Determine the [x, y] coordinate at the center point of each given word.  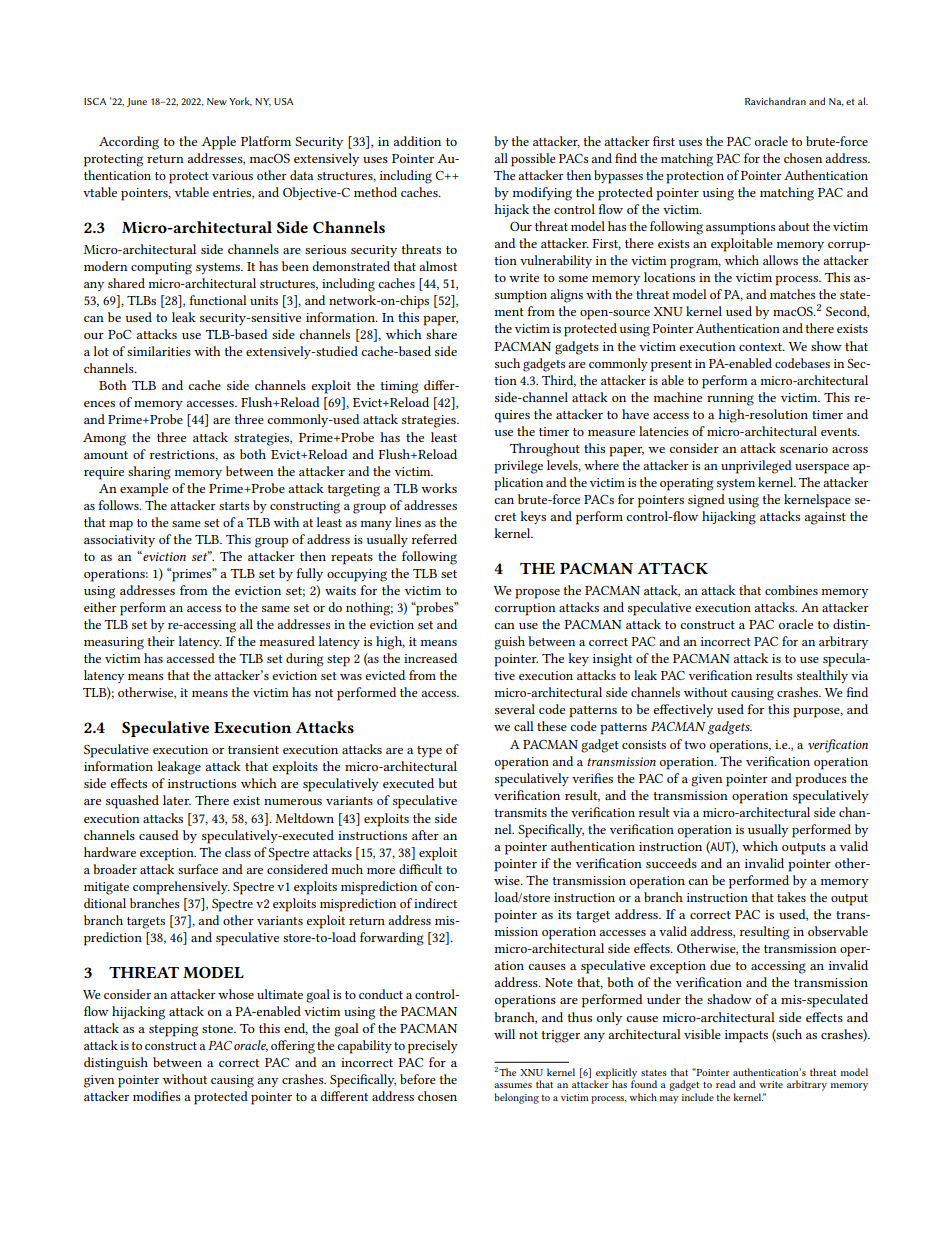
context [762, 347]
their [161, 641]
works [439, 488]
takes [791, 897]
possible [533, 160]
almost [438, 266]
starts [234, 506]
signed [706, 501]
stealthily [822, 676]
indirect [435, 903]
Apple [219, 143]
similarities [159, 351]
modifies [157, 1096]
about [794, 226]
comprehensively [181, 888]
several [515, 709]
